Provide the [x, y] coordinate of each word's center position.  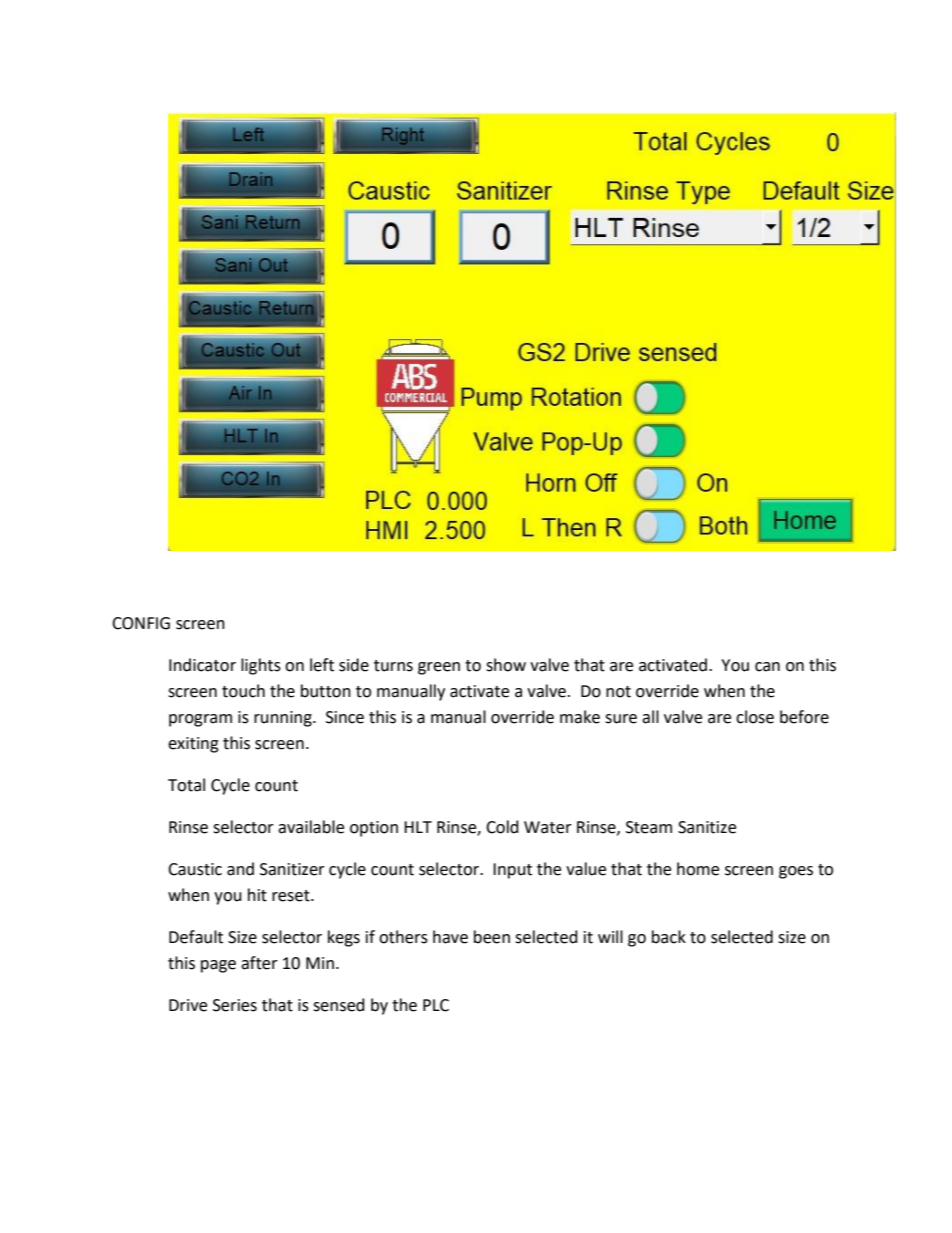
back [669, 937]
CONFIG [141, 623]
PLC [436, 1005]
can [767, 667]
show [506, 665]
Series [235, 1005]
